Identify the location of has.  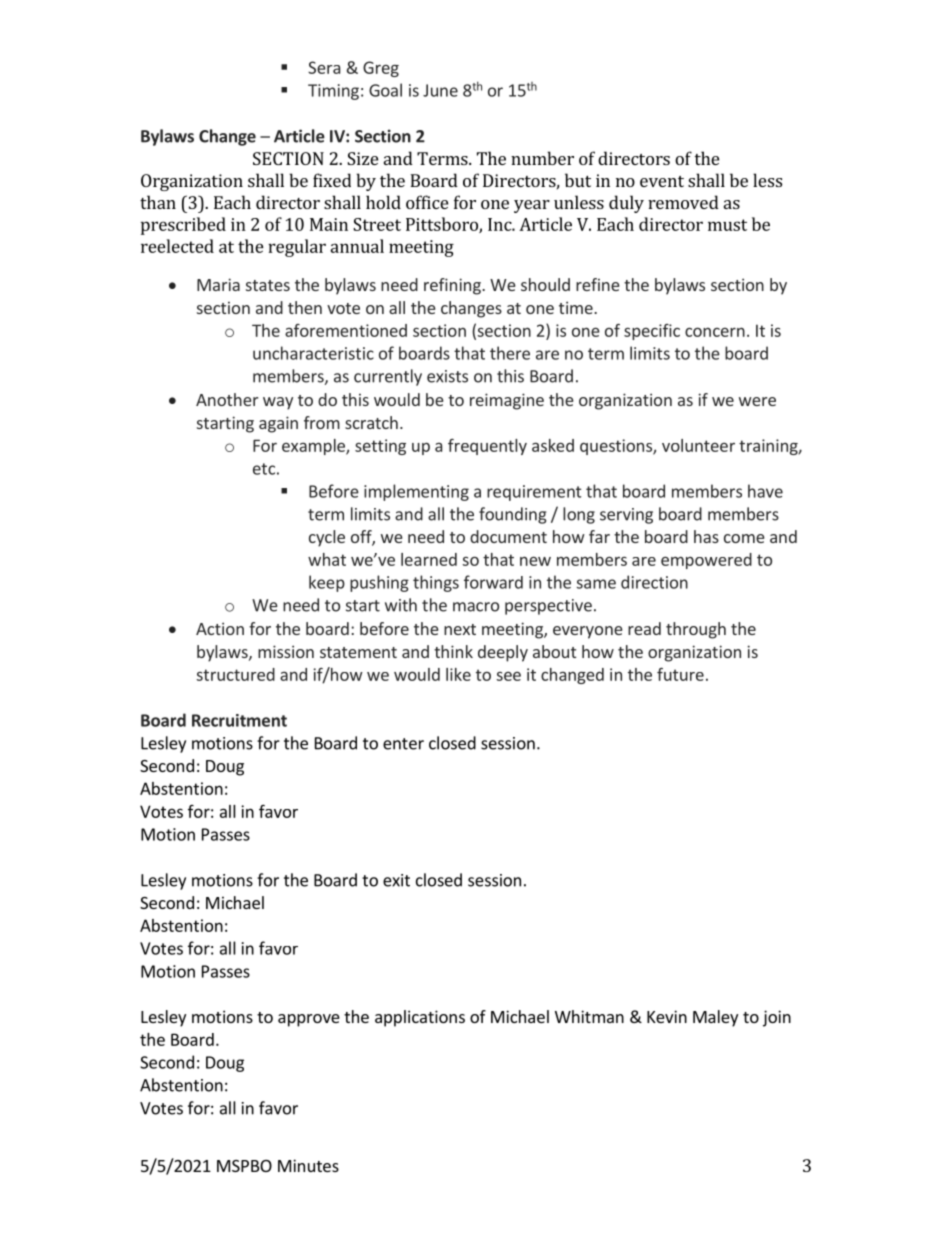
(706, 536).
